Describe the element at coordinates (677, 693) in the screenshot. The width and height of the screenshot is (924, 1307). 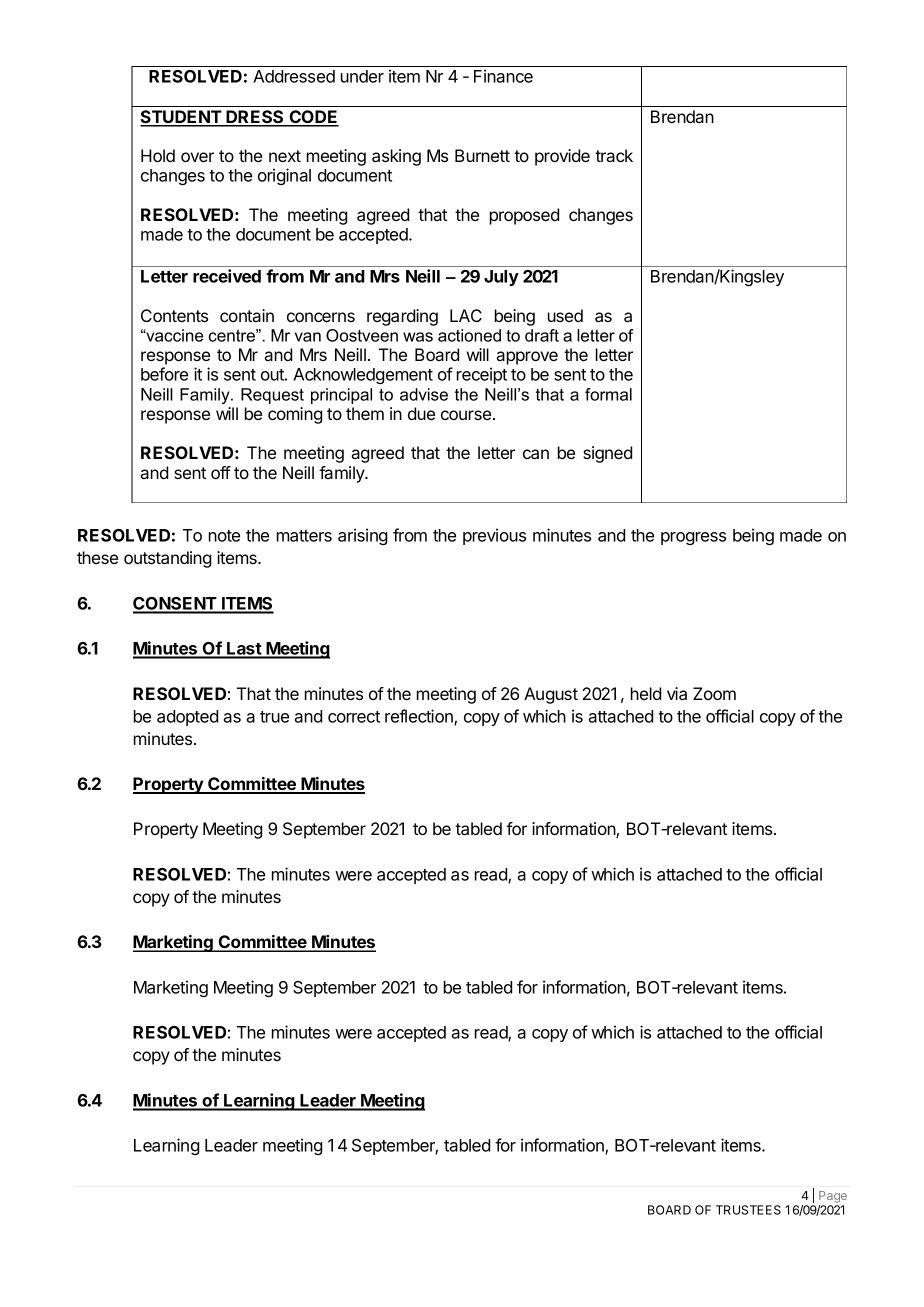
I see `via` at that location.
